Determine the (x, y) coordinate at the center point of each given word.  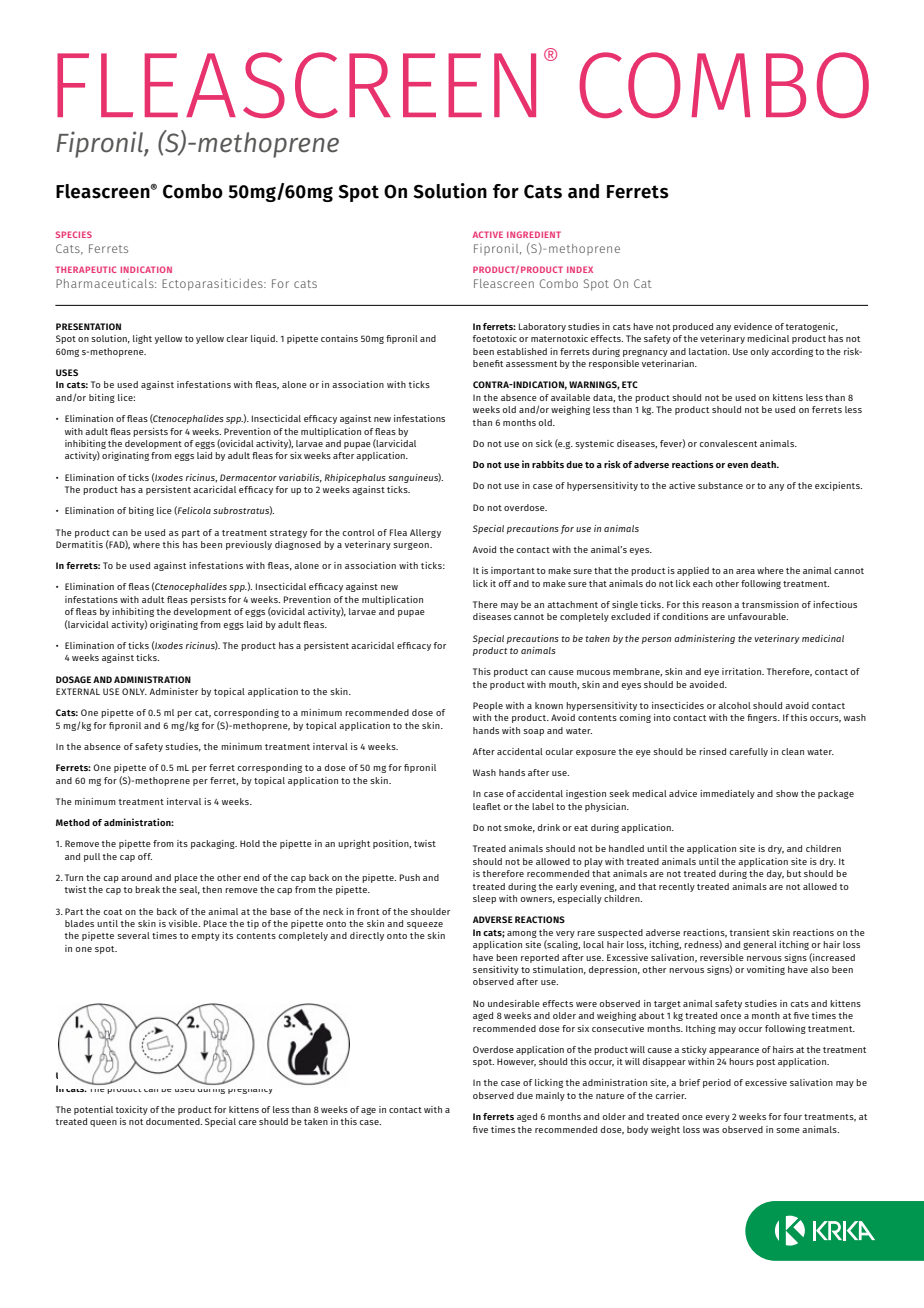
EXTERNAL (78, 691)
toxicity (132, 1110)
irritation (743, 671)
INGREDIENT (534, 234)
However (516, 1062)
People (488, 706)
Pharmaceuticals (106, 283)
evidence (753, 326)
